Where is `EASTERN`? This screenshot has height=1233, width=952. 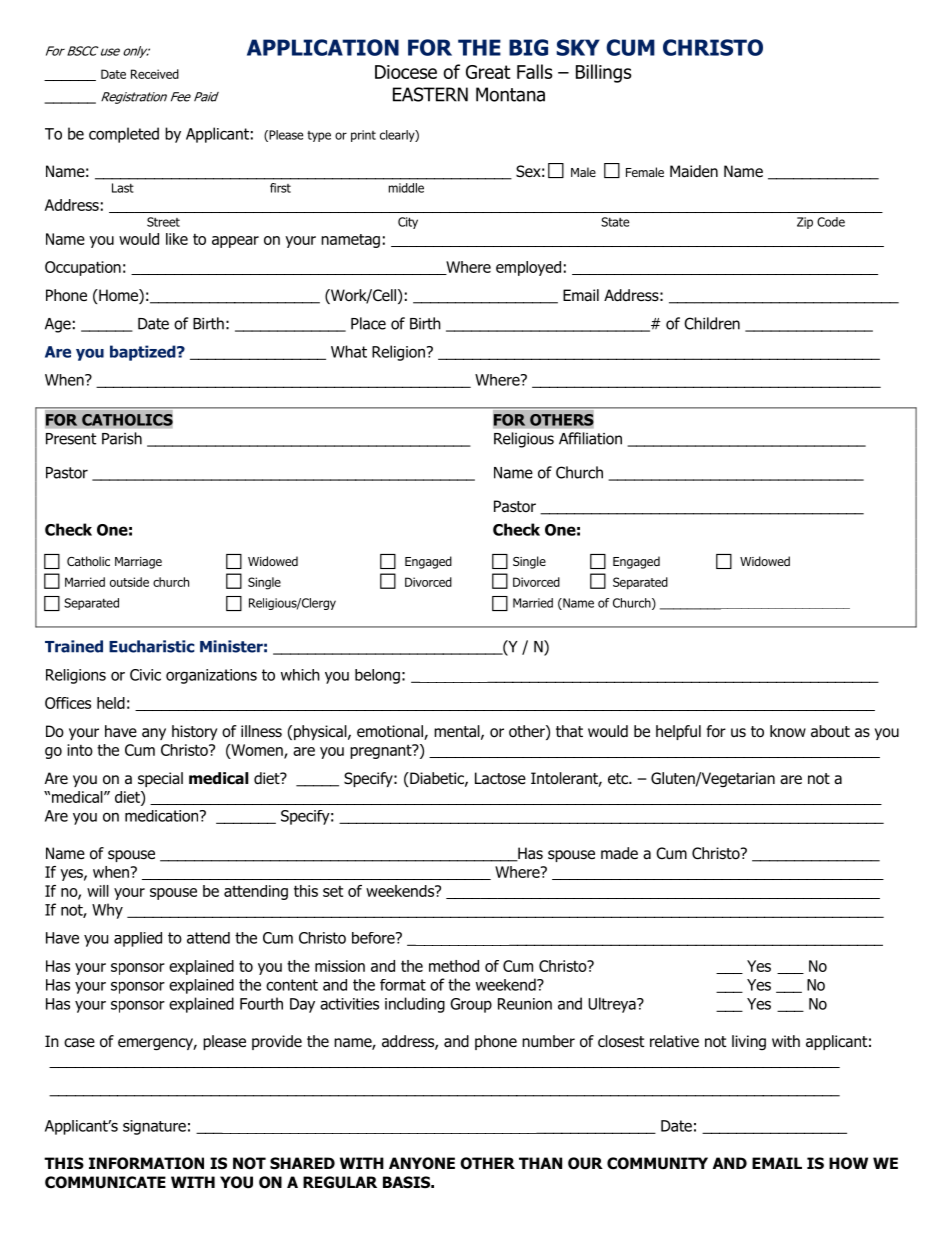
EASTERN is located at coordinates (430, 94).
